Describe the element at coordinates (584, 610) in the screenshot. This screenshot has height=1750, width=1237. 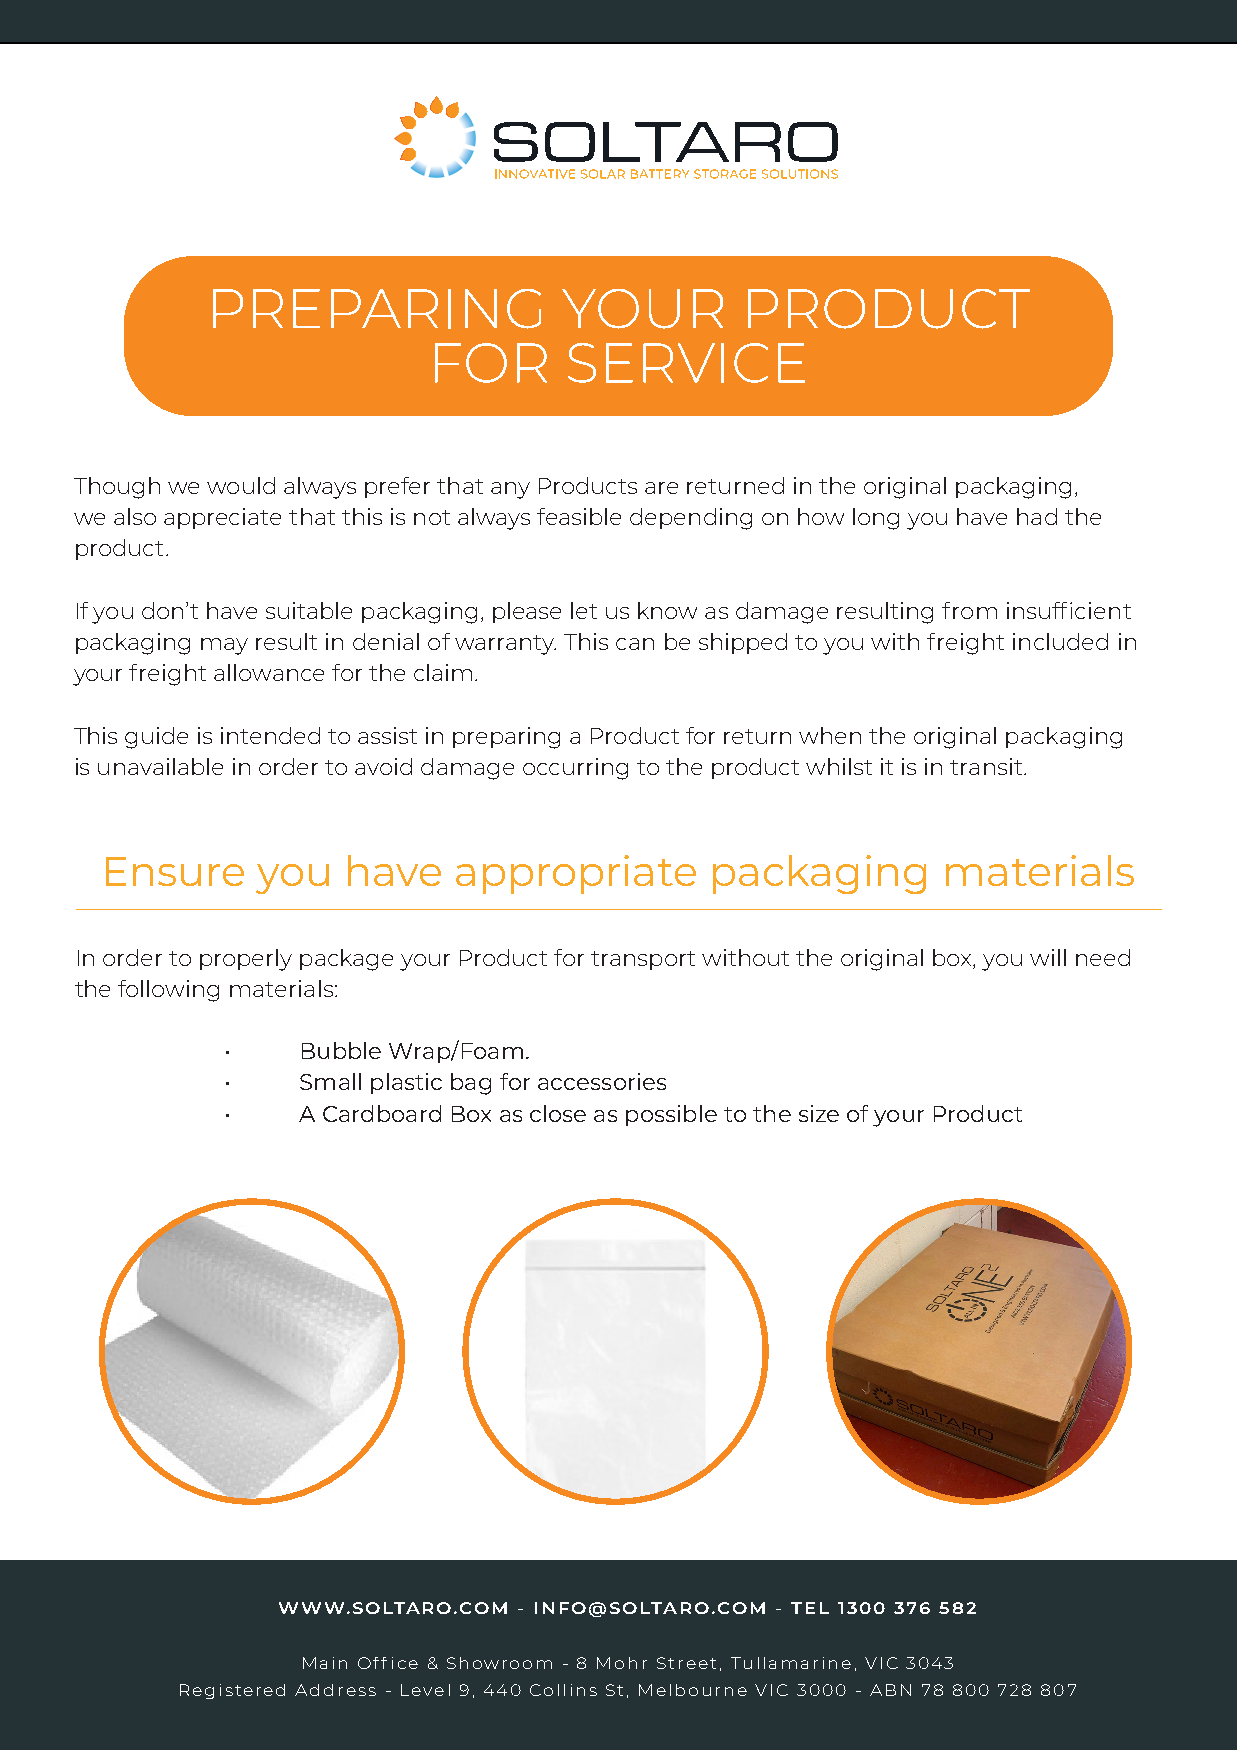
I see `let` at that location.
